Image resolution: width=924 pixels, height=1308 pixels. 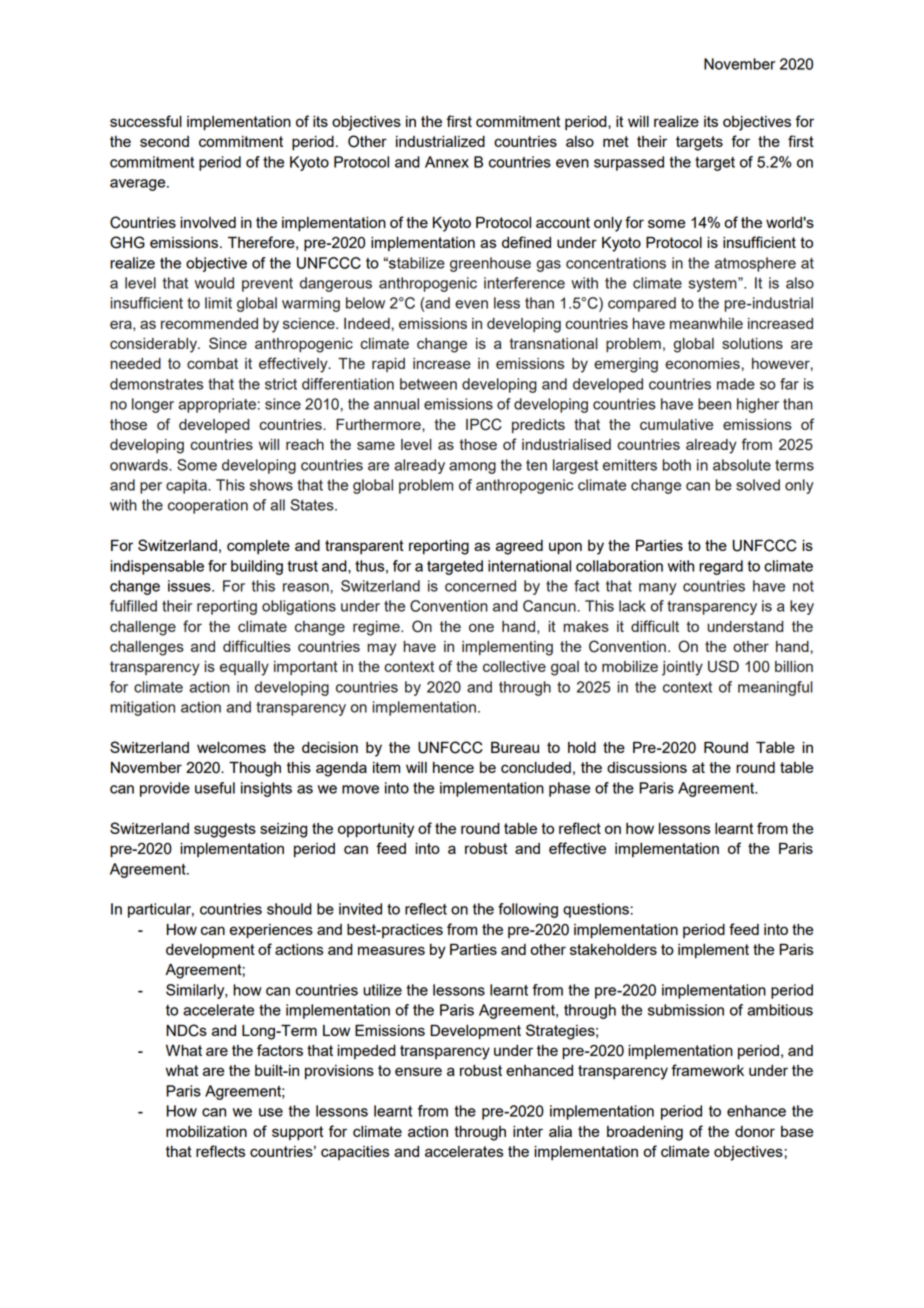 What do you see at coordinates (447, 162) in the screenshot?
I see `Annex` at bounding box center [447, 162].
